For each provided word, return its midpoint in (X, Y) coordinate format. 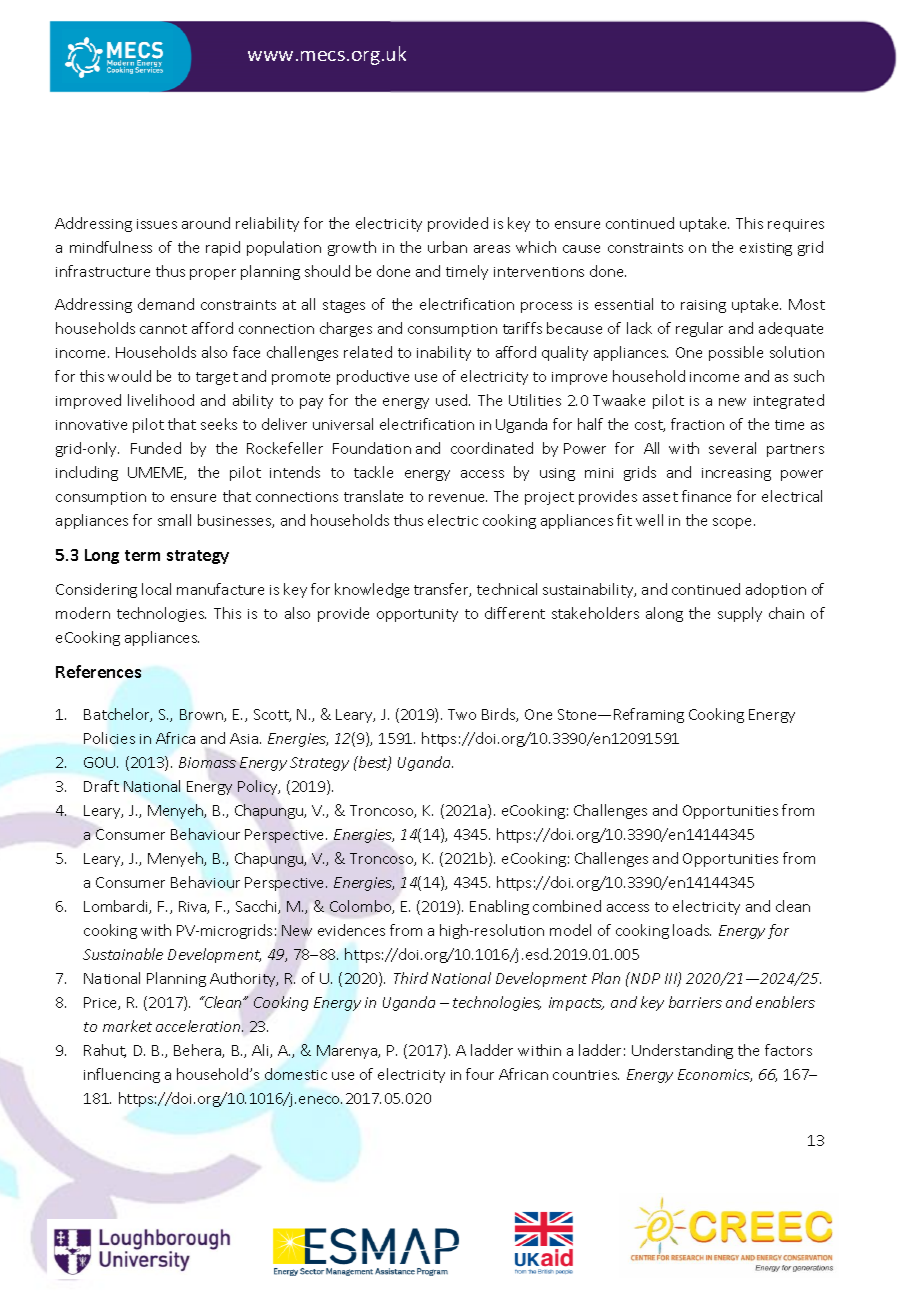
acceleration (199, 1026)
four (480, 1074)
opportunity (417, 615)
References (98, 671)
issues (157, 224)
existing (766, 249)
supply (740, 614)
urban (447, 247)
